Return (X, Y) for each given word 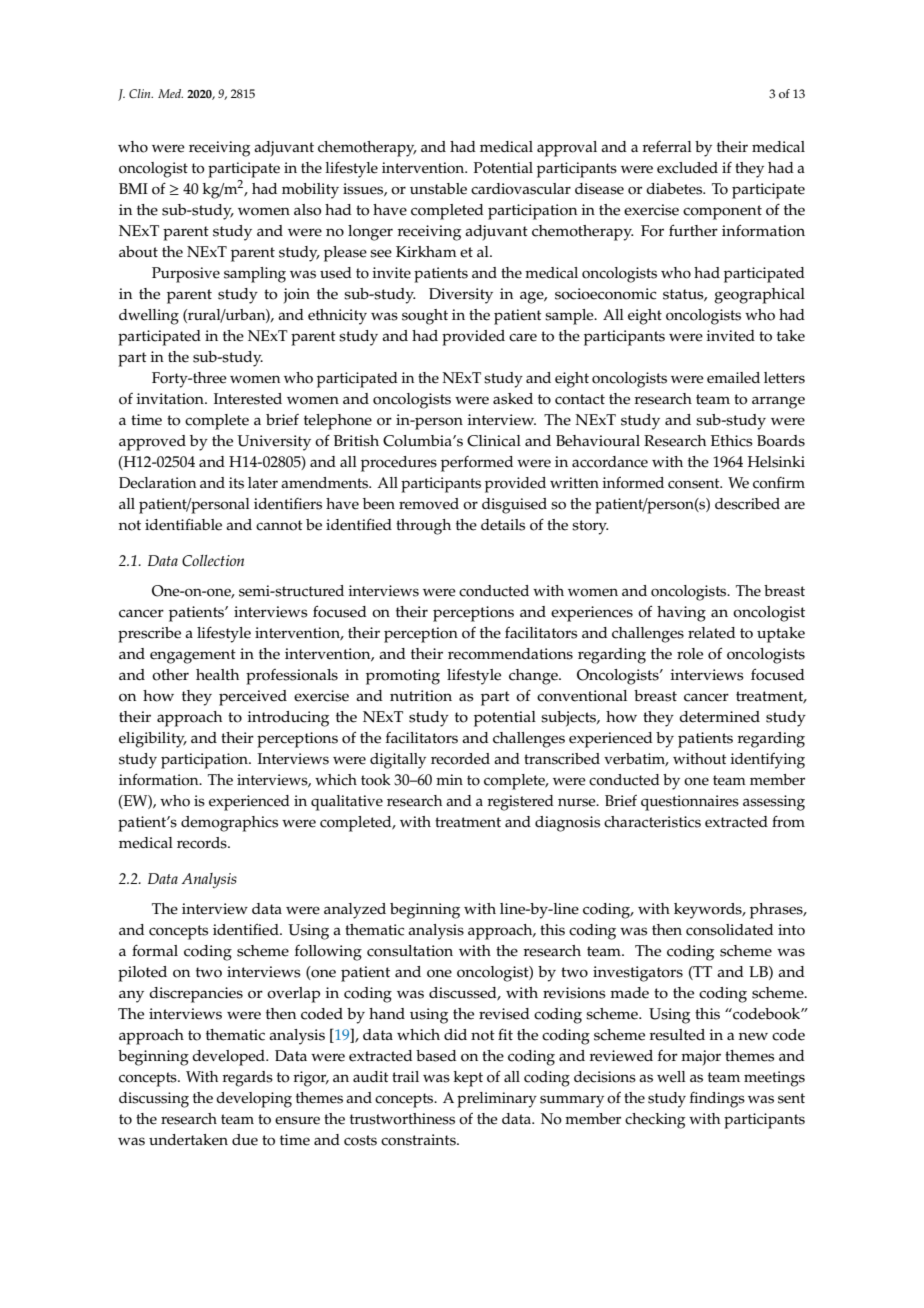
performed (477, 464)
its (236, 483)
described (747, 504)
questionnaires (690, 803)
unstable (438, 189)
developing (254, 1100)
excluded (687, 168)
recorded (460, 759)
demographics (229, 824)
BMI (133, 188)
